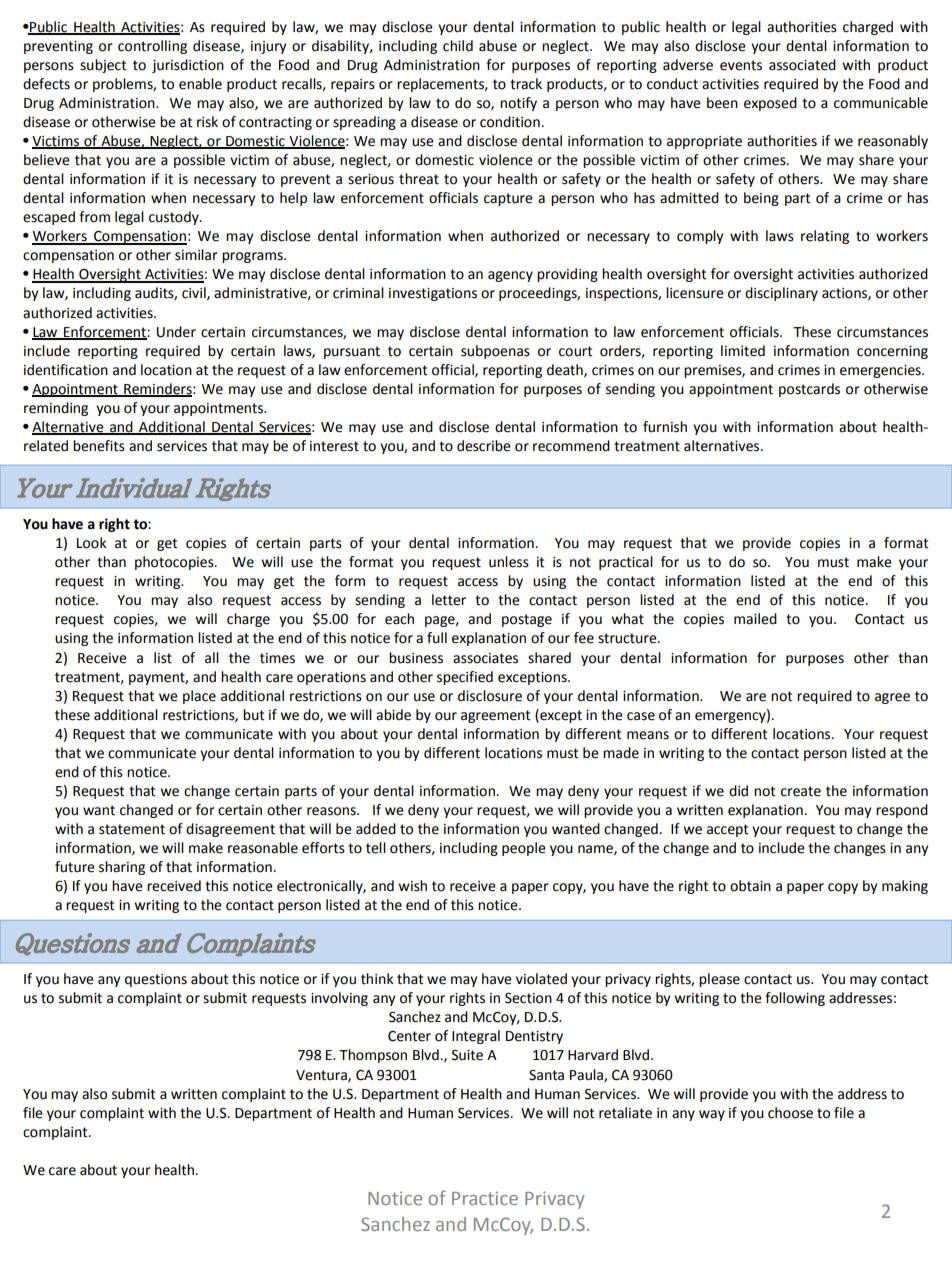 The width and height of the screenshot is (952, 1270). Describe the element at coordinates (322, 1076) in the screenshot. I see `Ventura` at that location.
